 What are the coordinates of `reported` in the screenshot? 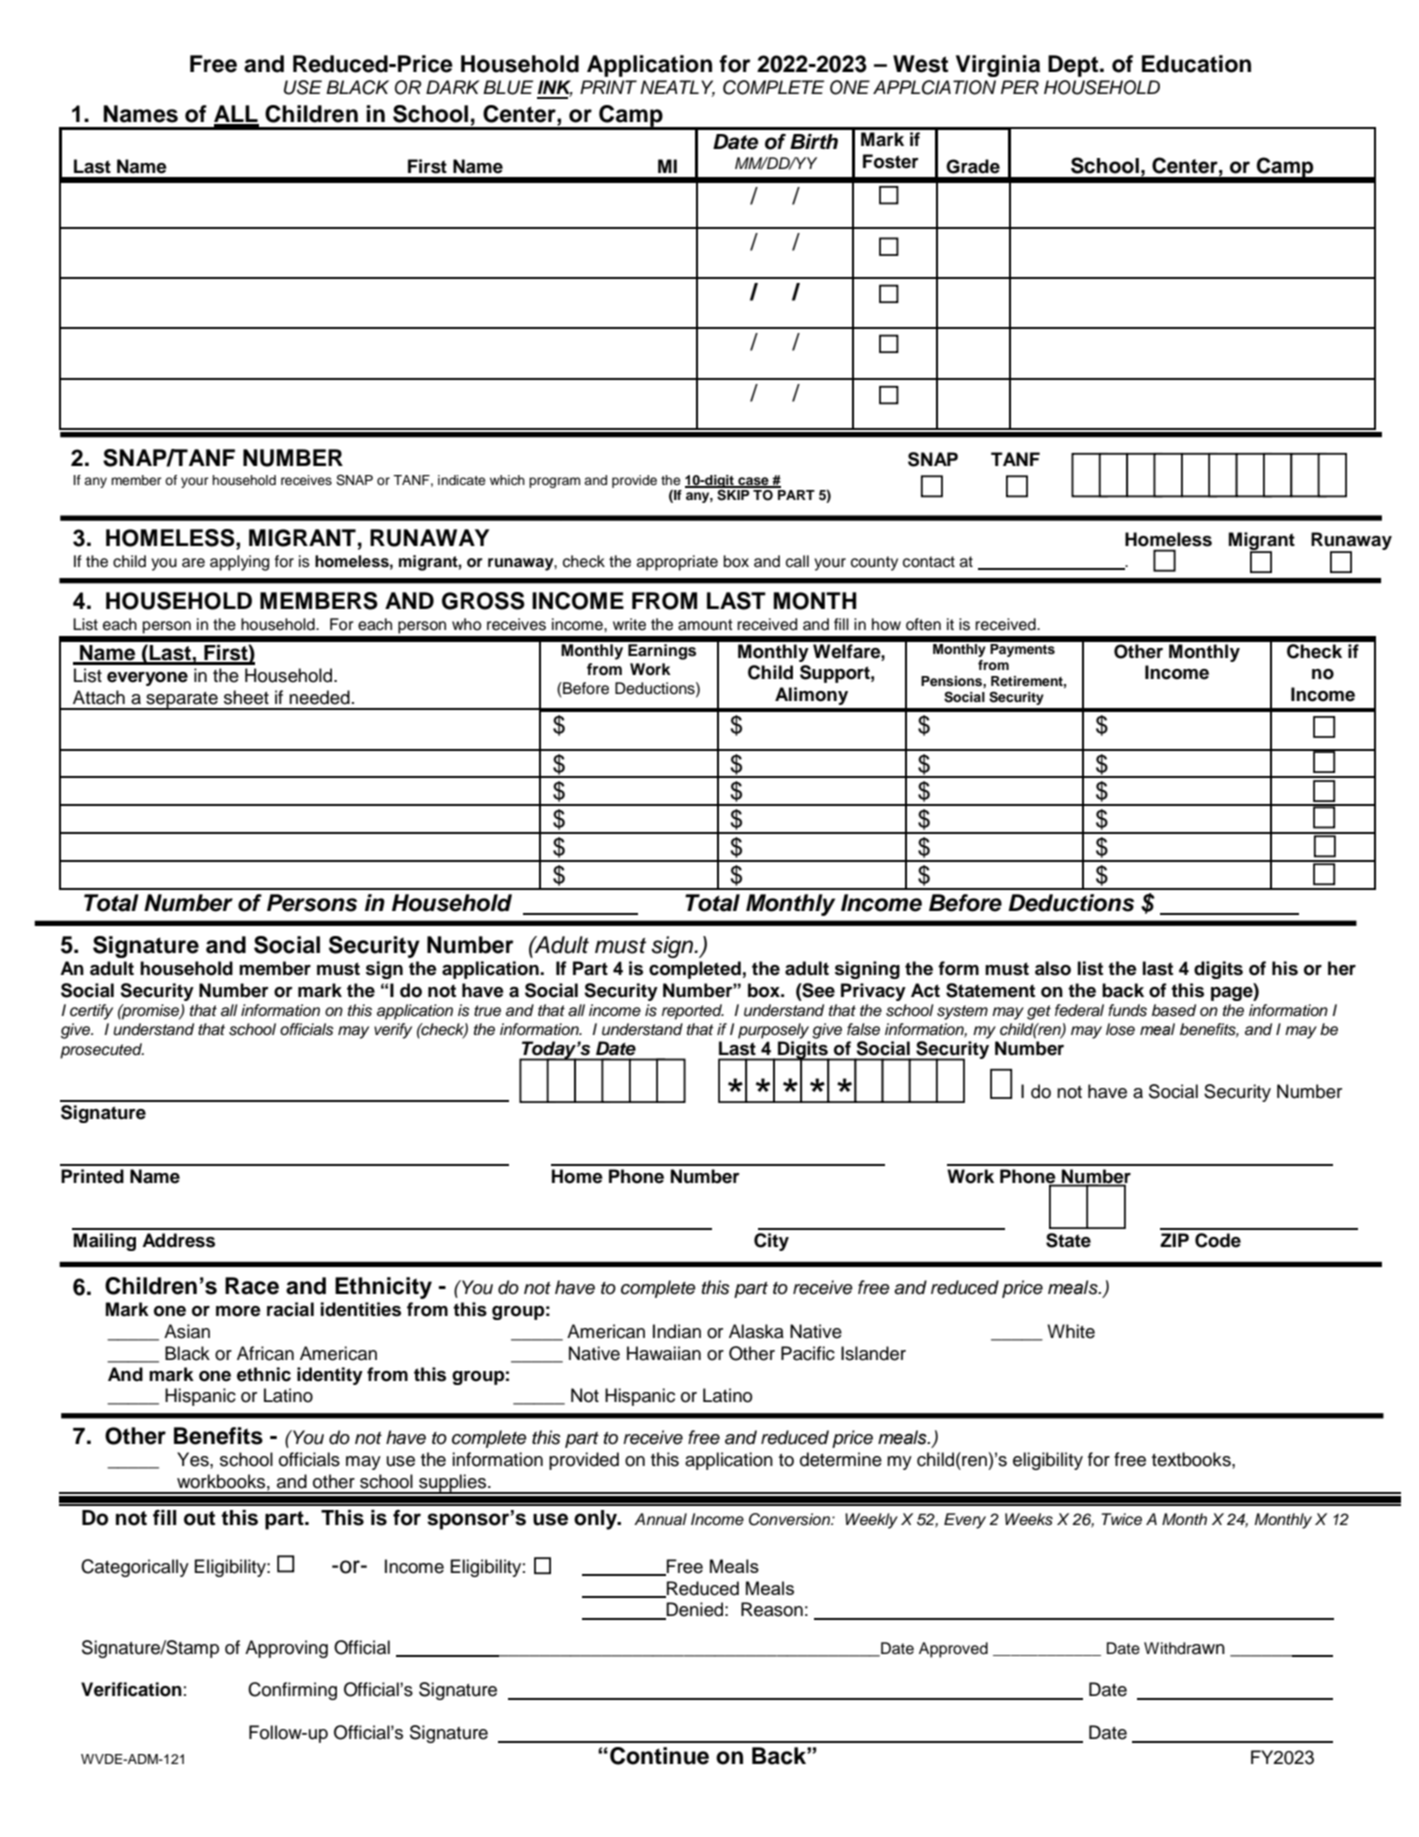 It's located at (693, 1012).
